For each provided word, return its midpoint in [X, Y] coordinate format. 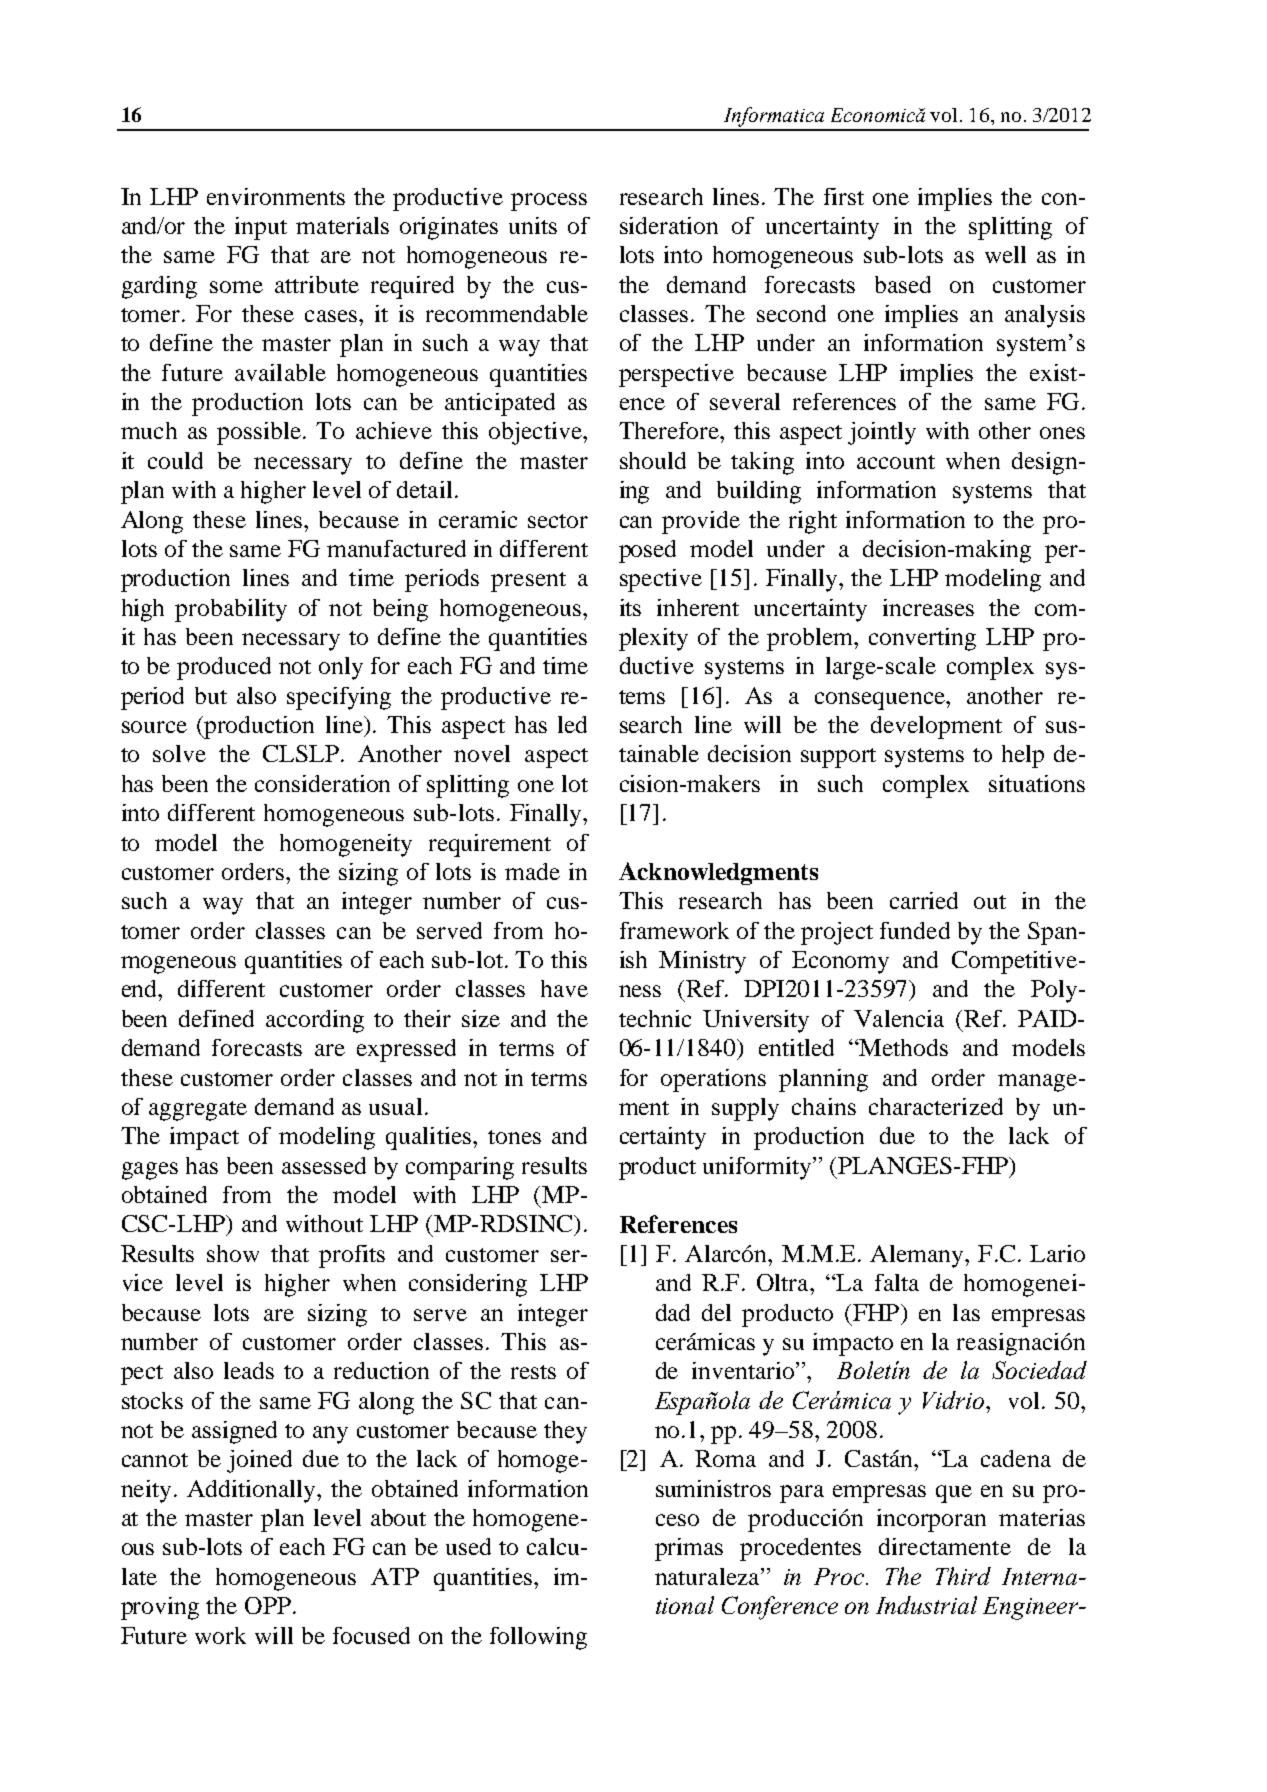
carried [924, 900]
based [903, 284]
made [532, 871]
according [315, 1021]
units [533, 225]
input [261, 228]
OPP [268, 1605]
